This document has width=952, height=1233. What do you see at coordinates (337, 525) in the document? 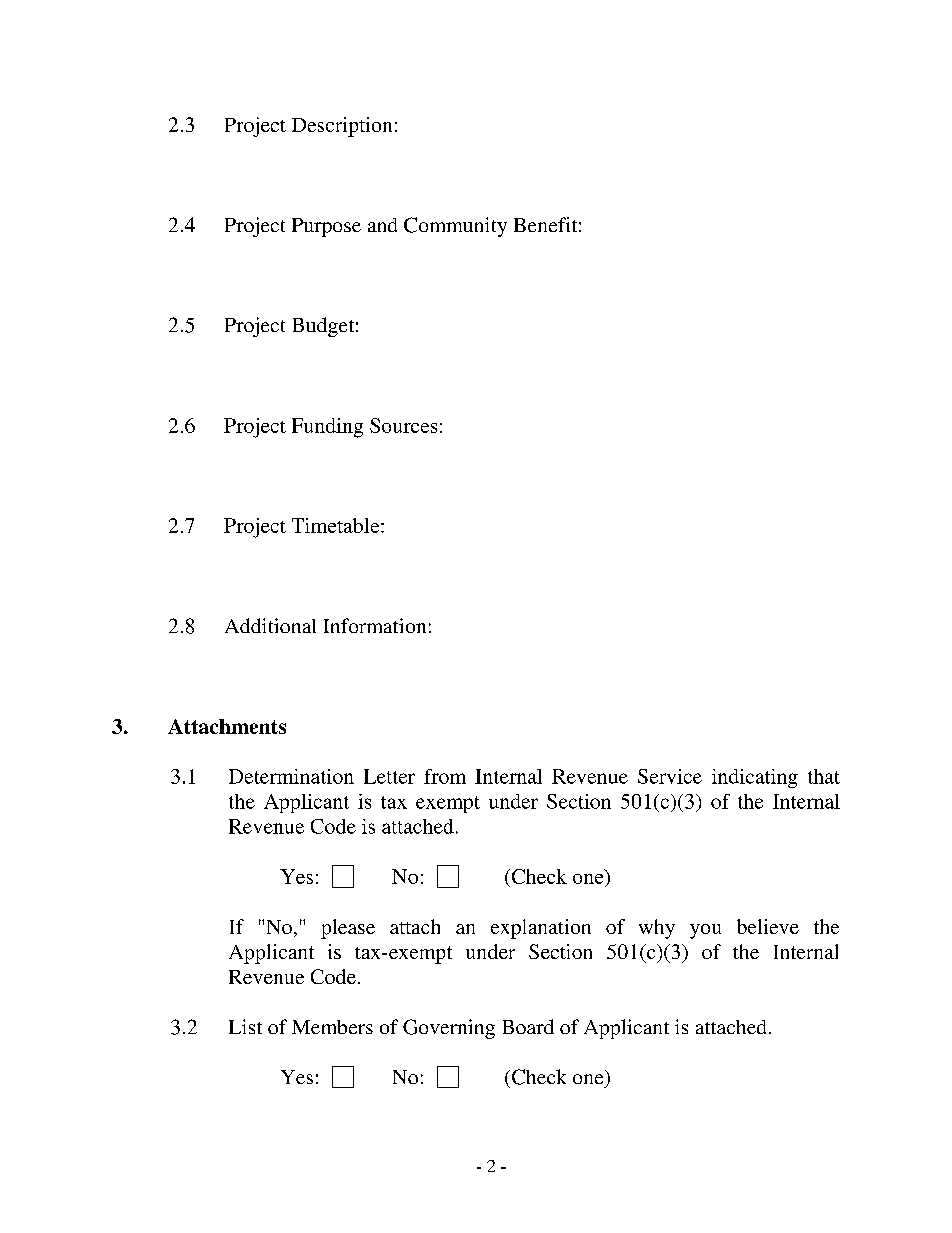
I see `Timetable` at bounding box center [337, 525].
